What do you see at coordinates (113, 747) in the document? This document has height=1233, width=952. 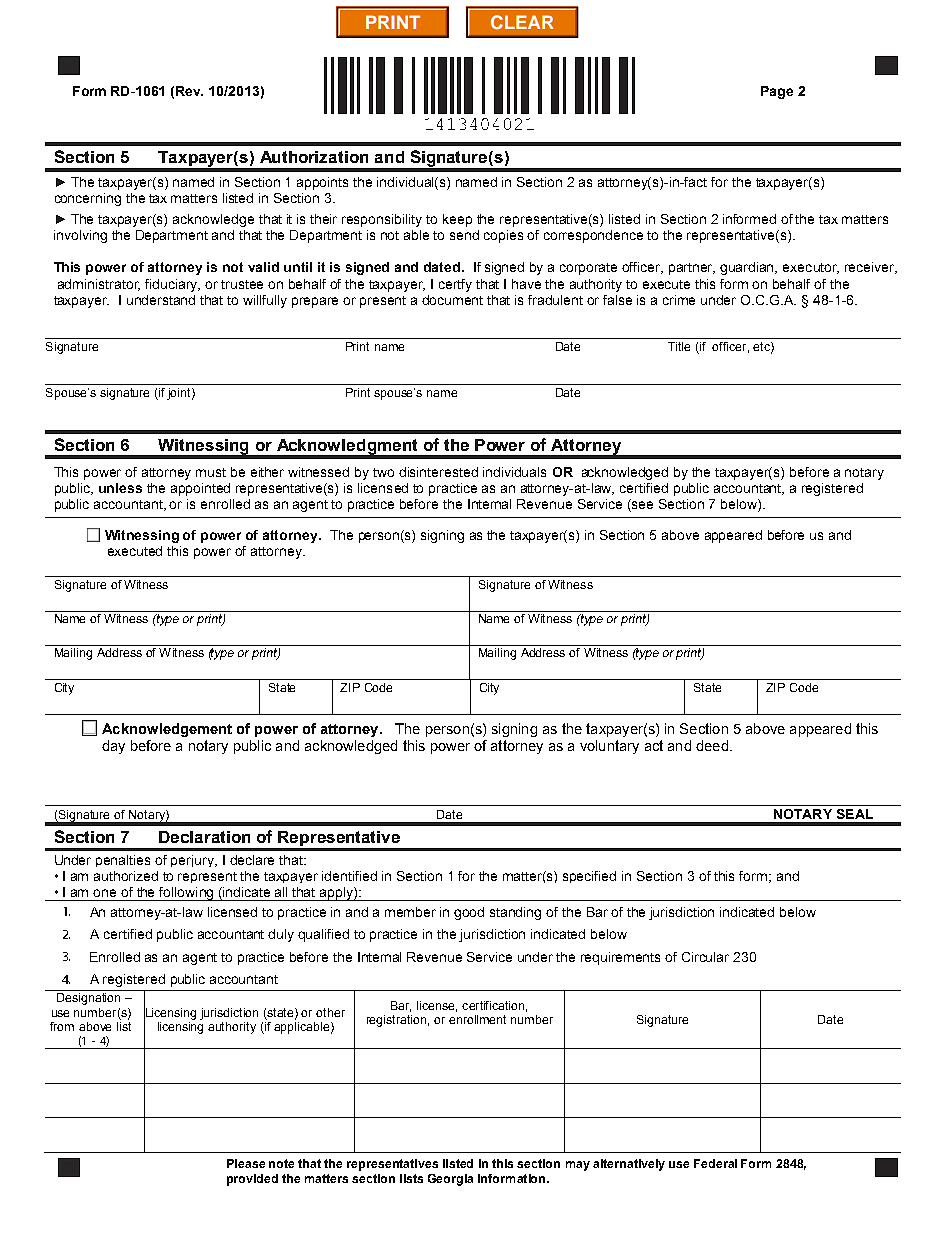 I see `day` at bounding box center [113, 747].
